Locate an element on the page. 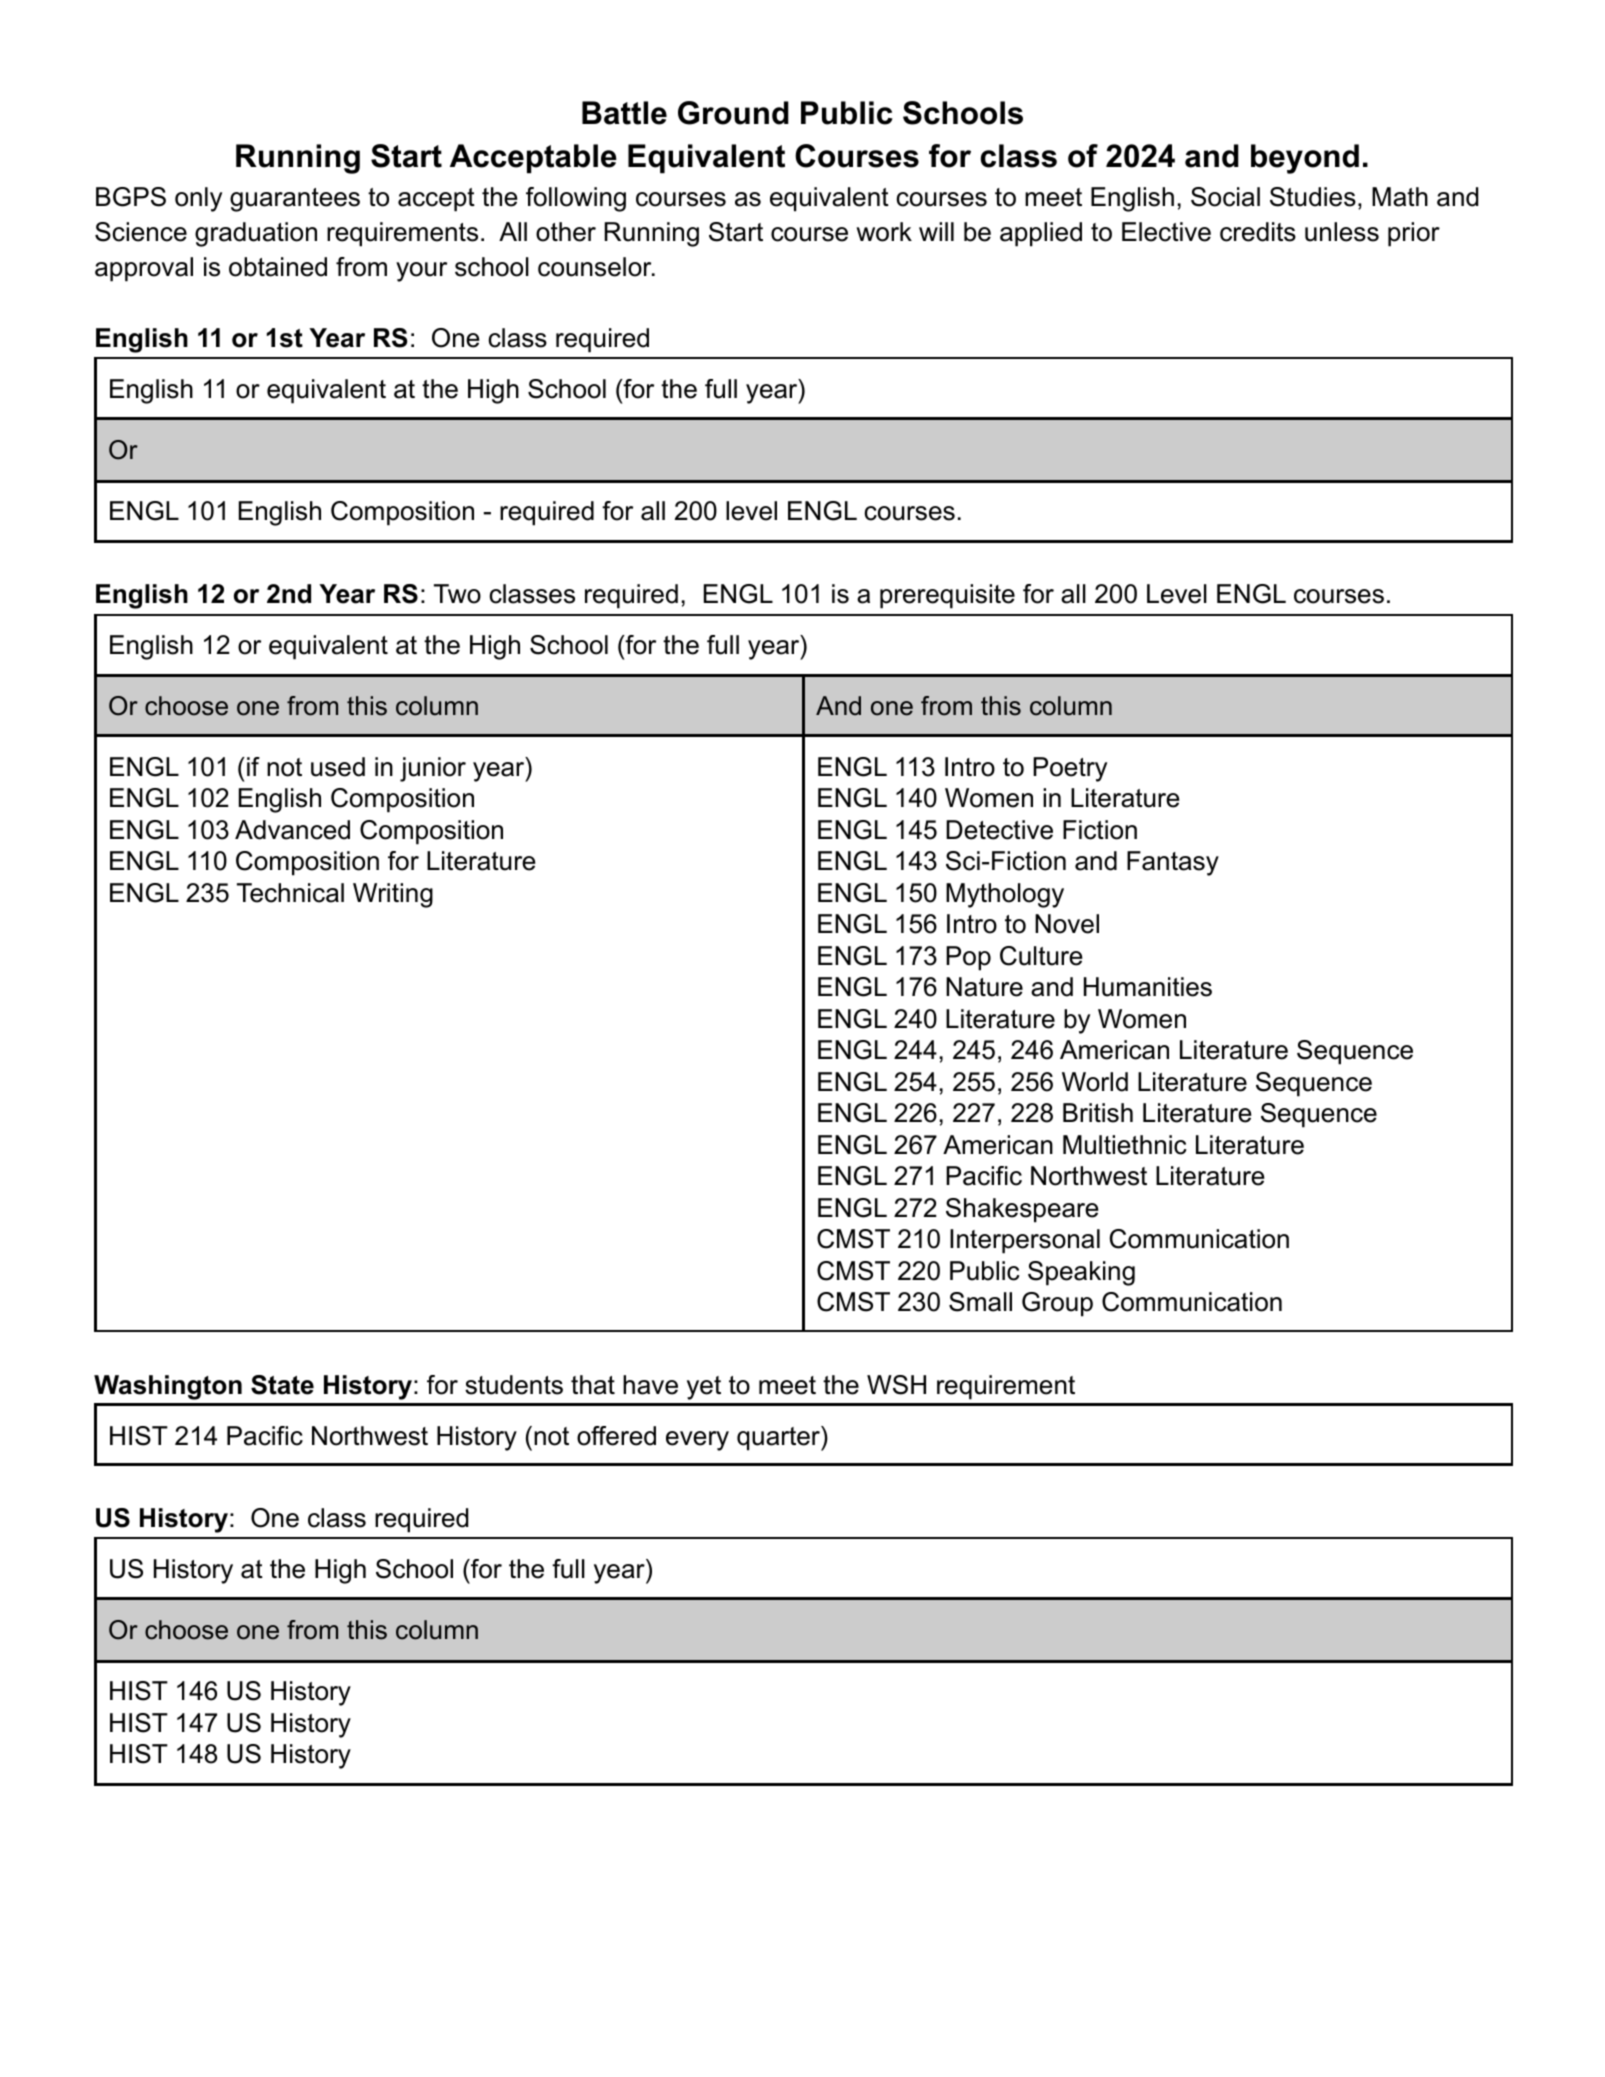 Image resolution: width=1605 pixels, height=2077 pixels. Poetry is located at coordinates (1070, 769).
